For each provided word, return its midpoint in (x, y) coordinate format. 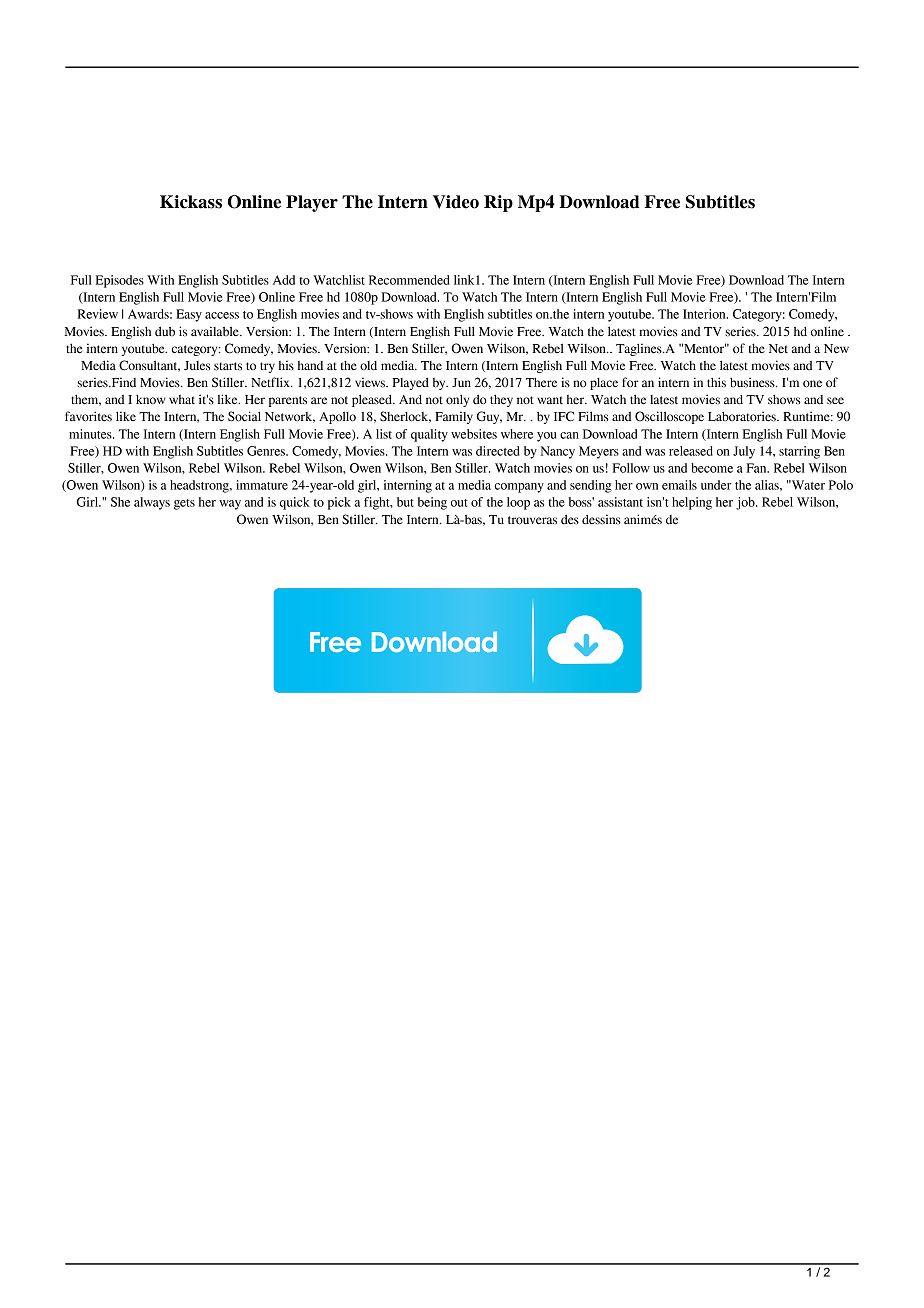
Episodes (120, 281)
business (753, 382)
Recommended (409, 280)
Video (456, 202)
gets (184, 504)
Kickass (191, 202)
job (746, 503)
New (836, 349)
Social (244, 416)
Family (454, 417)
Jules (197, 366)
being (432, 503)
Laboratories (743, 416)
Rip (498, 203)
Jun (461, 382)
